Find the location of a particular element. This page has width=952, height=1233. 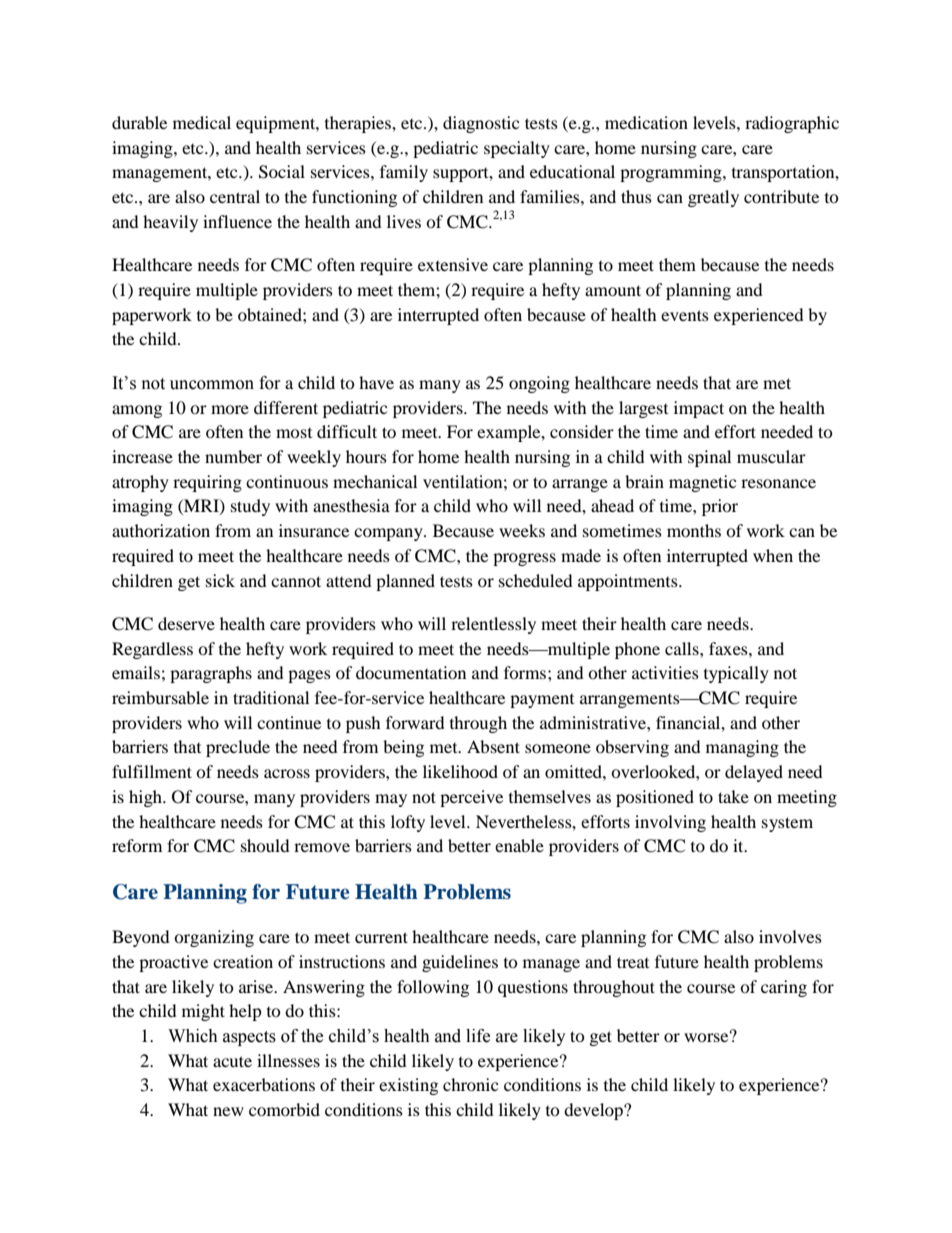

diagnostic is located at coordinates (481, 124).
